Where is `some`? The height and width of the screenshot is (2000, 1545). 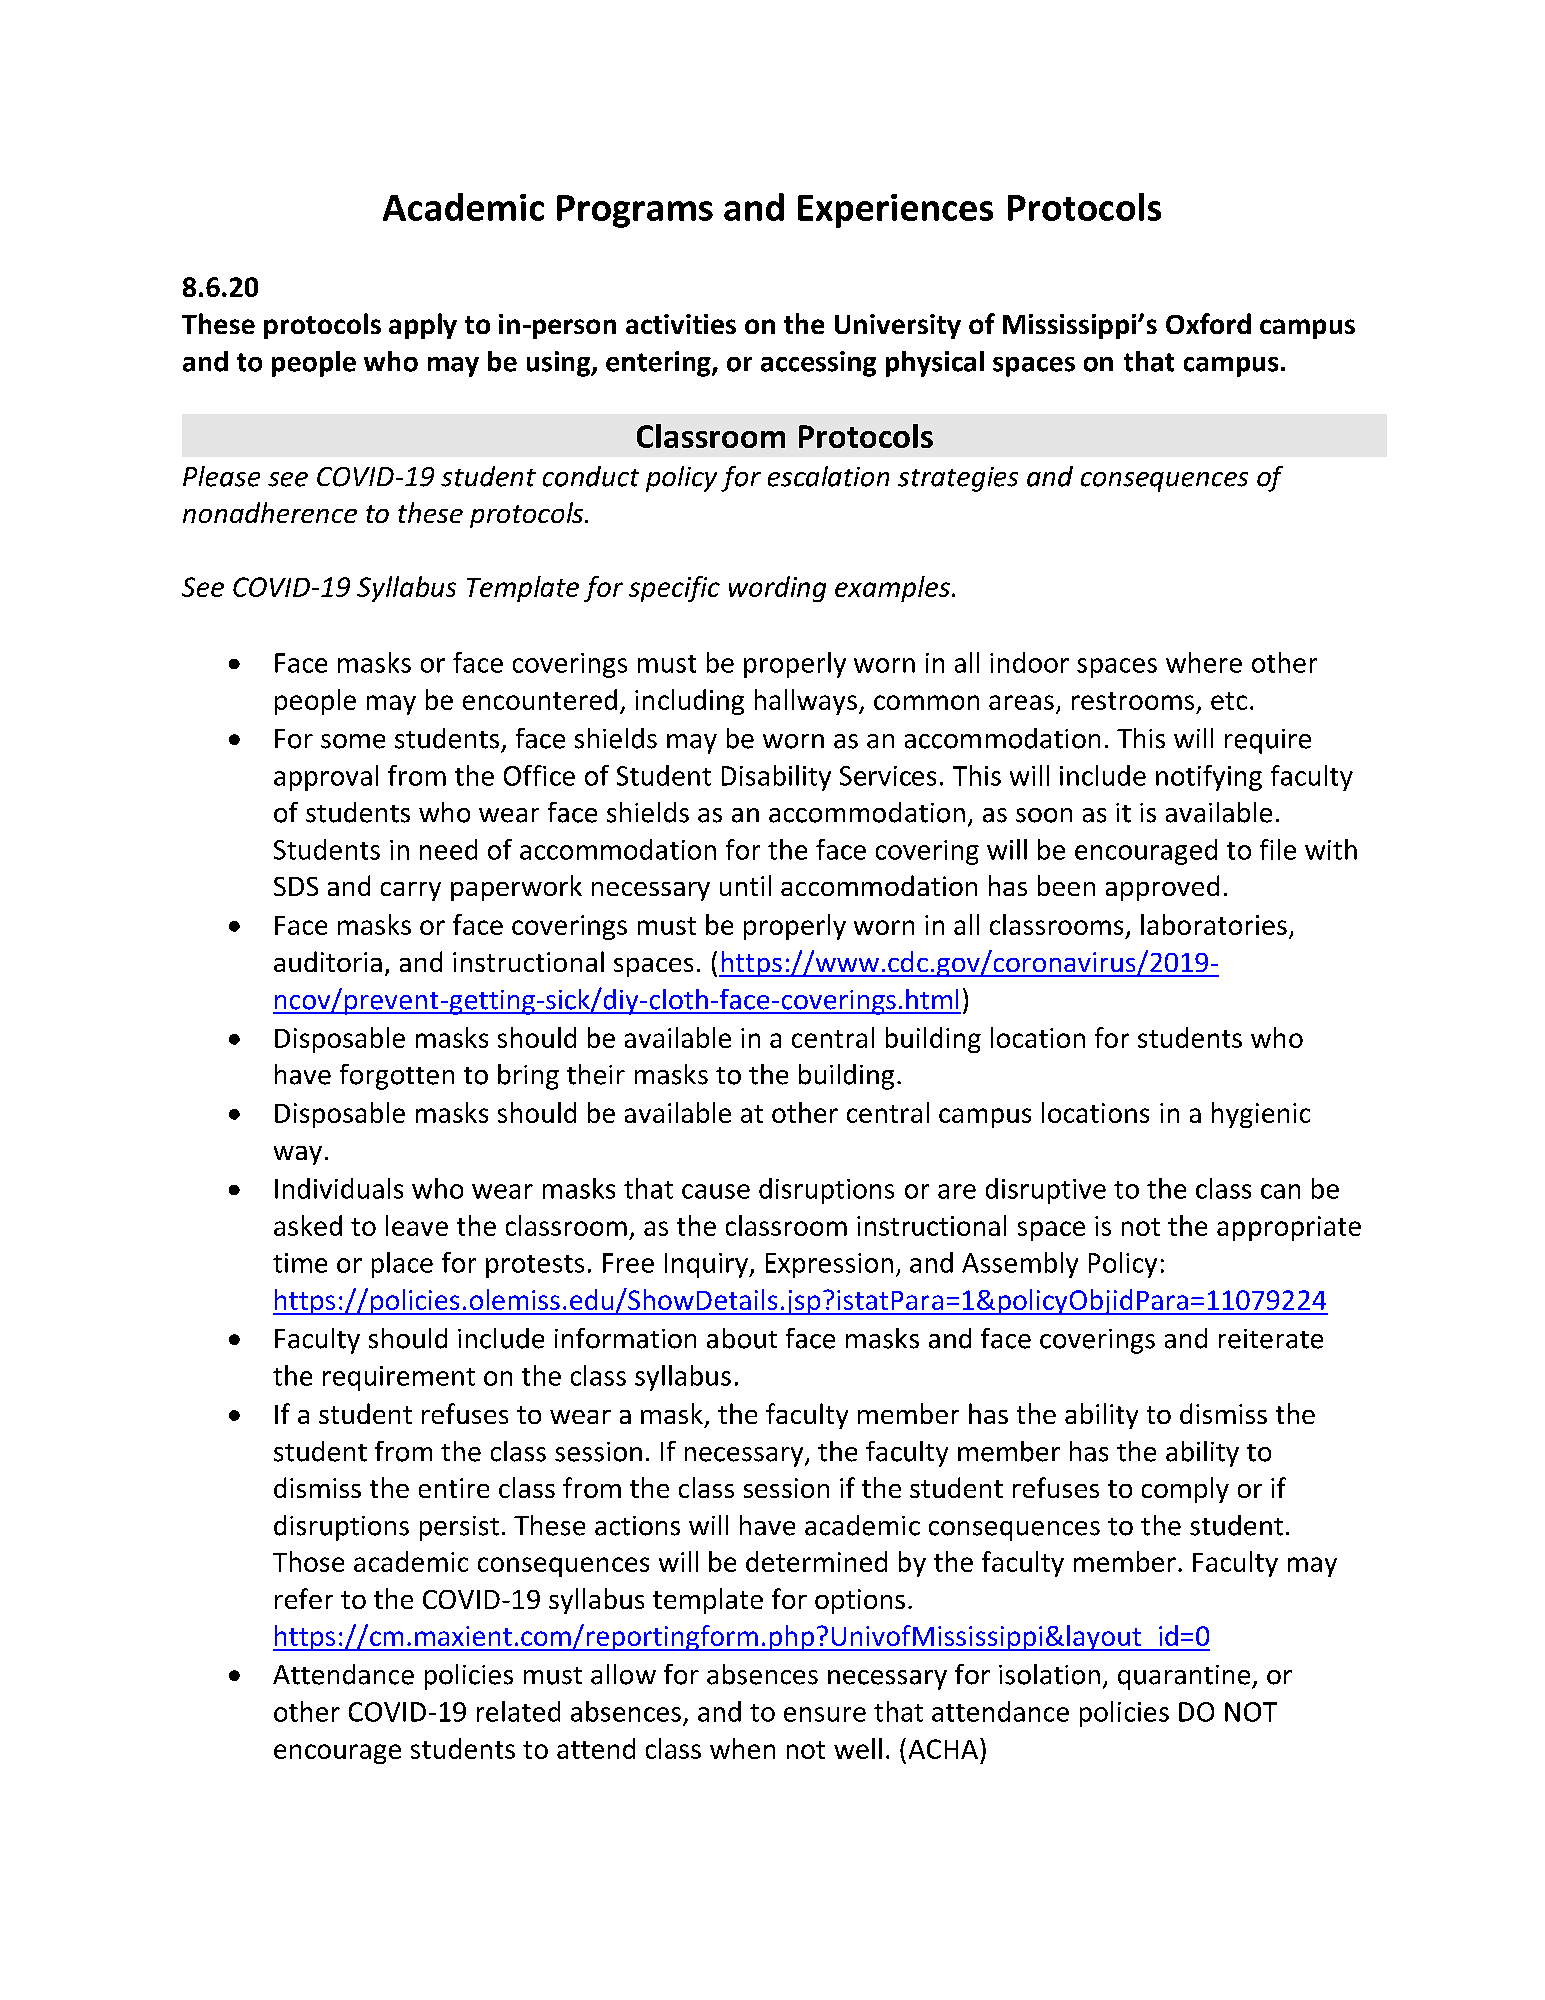 some is located at coordinates (353, 741).
